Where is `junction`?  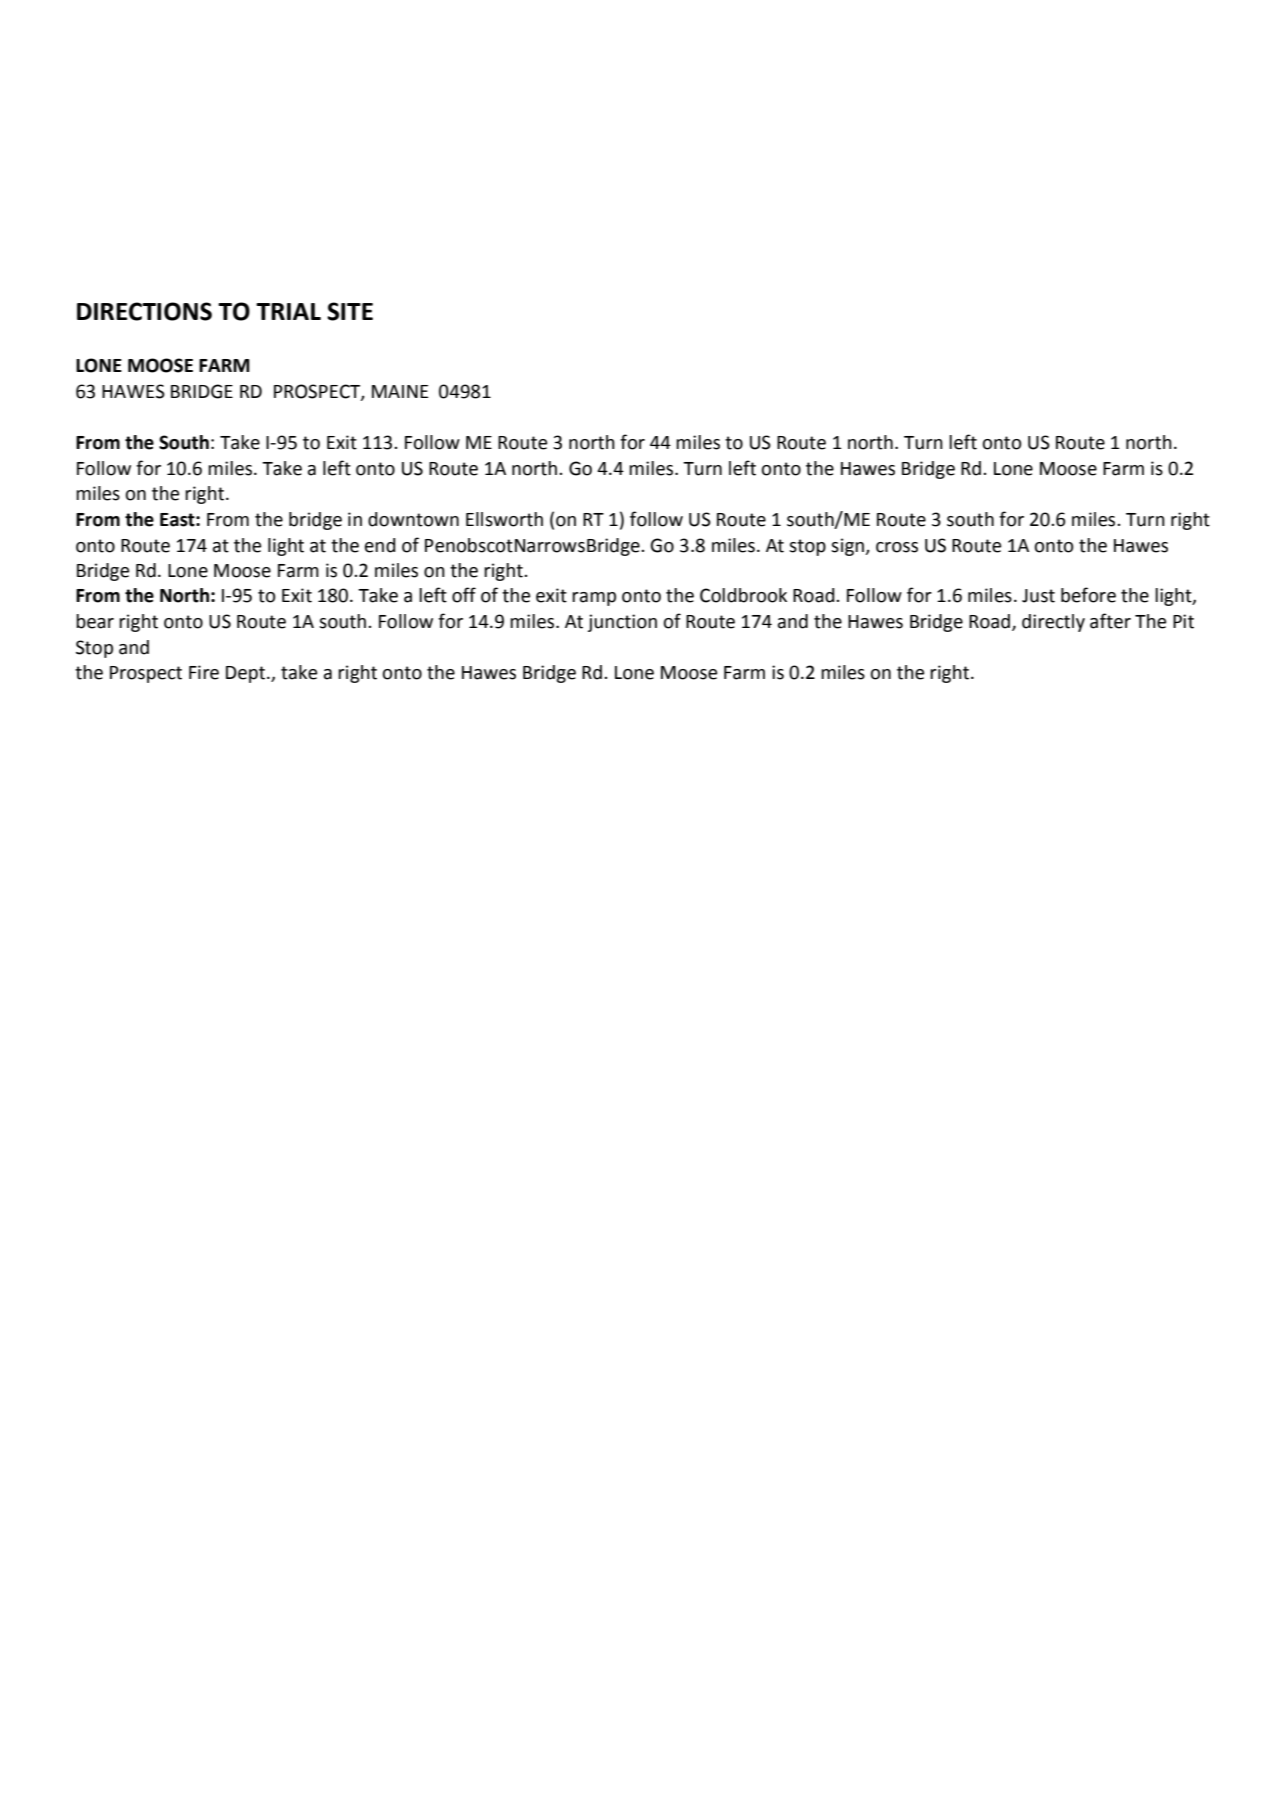 junction is located at coordinates (622, 623).
